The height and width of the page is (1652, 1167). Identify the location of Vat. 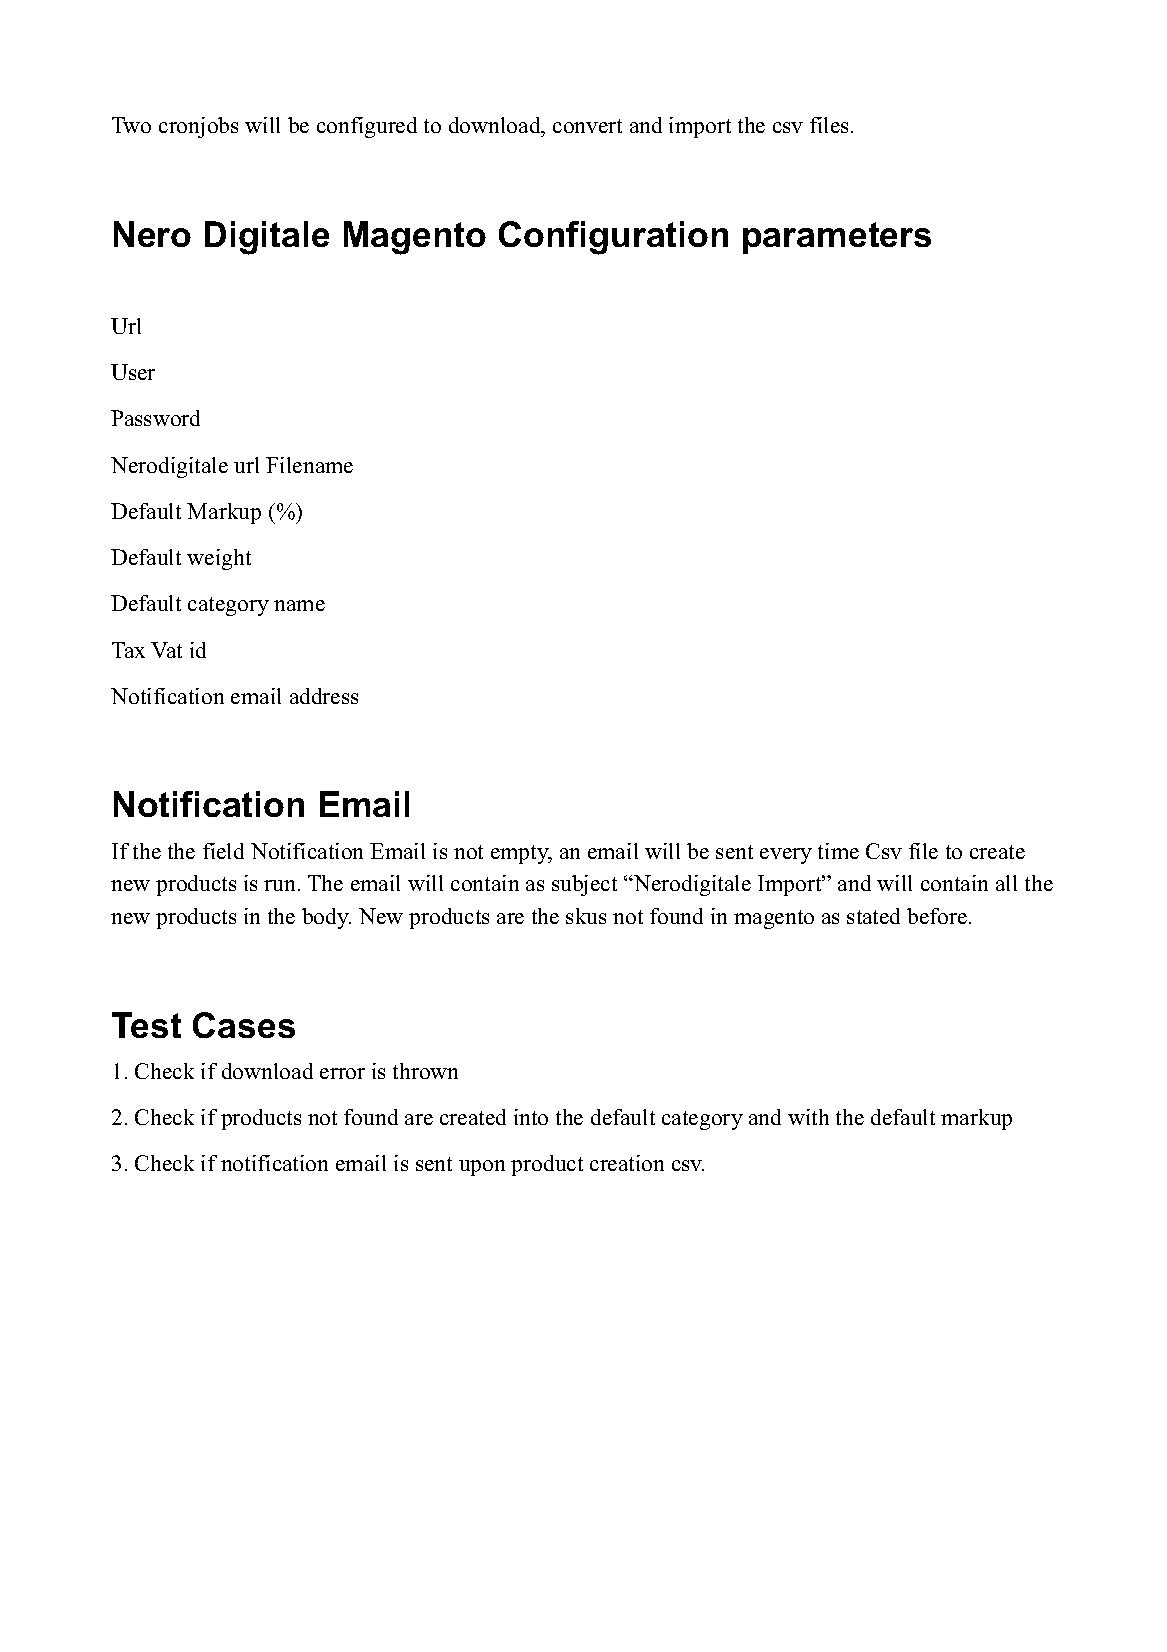
(166, 650).
